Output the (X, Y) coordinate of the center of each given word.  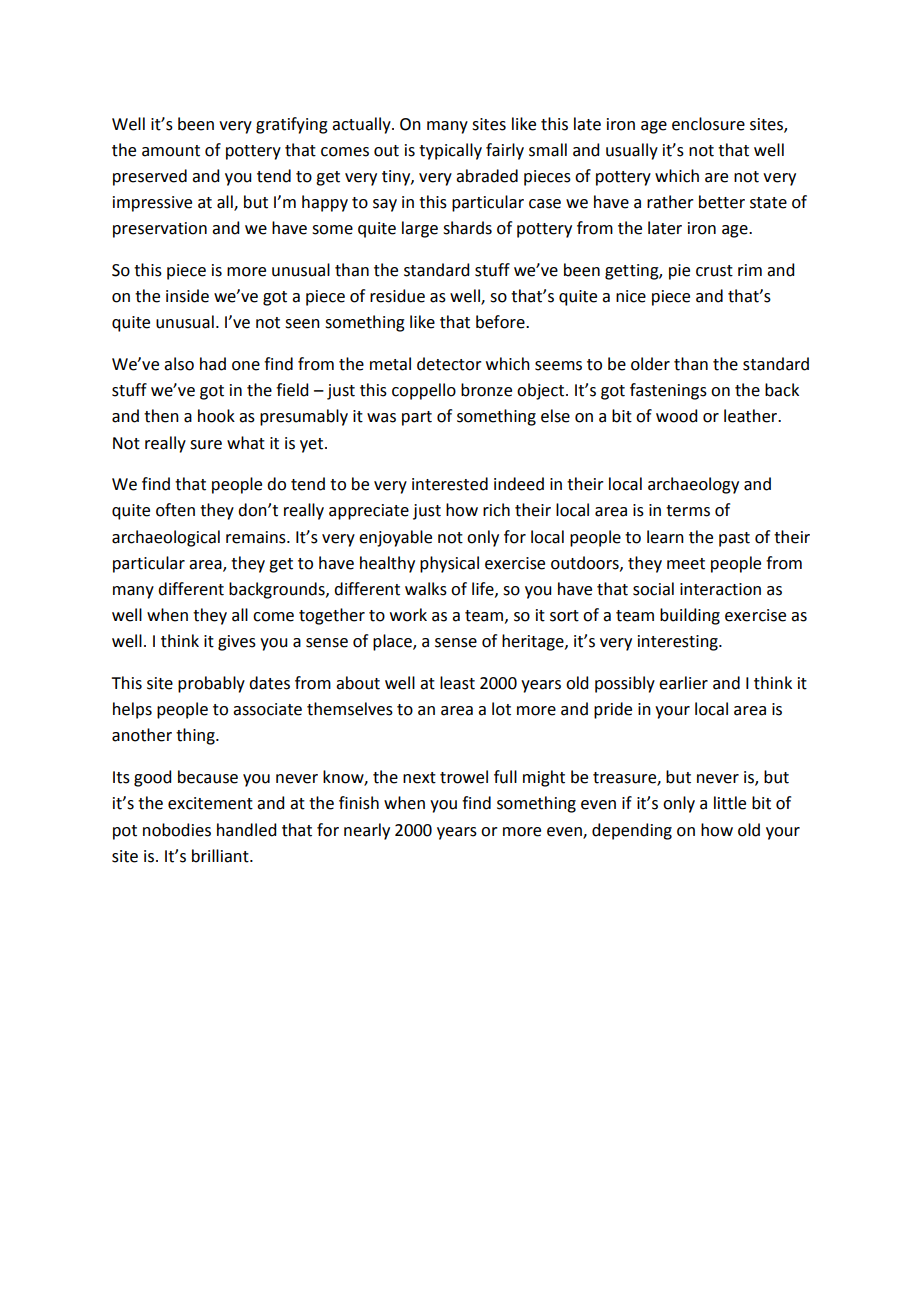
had (213, 364)
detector (449, 364)
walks (426, 589)
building (690, 616)
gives (237, 643)
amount (171, 151)
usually (632, 151)
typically (450, 151)
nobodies (177, 830)
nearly (367, 831)
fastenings (668, 391)
